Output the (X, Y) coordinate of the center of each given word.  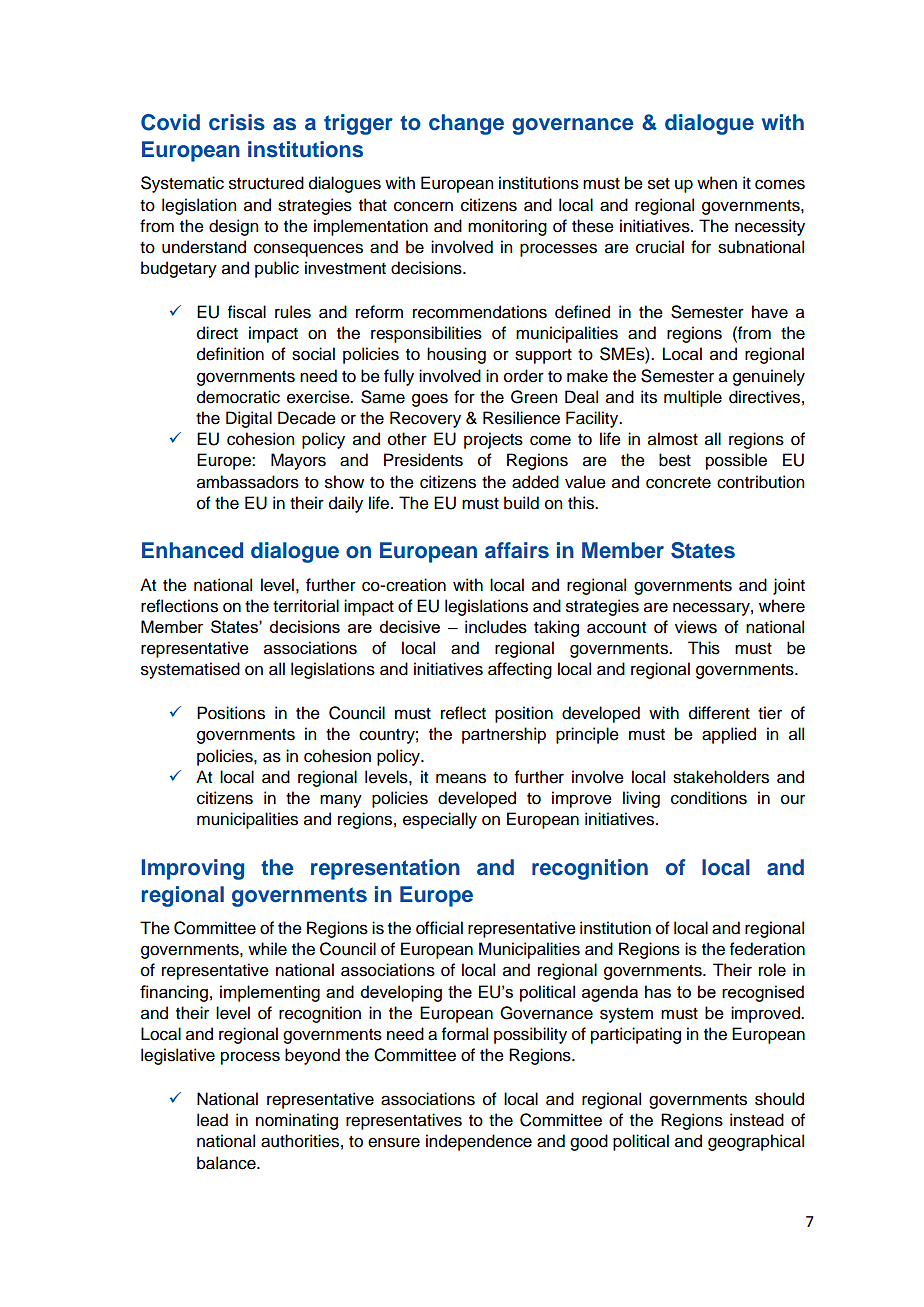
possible (736, 461)
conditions (709, 798)
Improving (193, 869)
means (461, 778)
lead (212, 1120)
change (466, 124)
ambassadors (248, 482)
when (717, 183)
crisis (237, 122)
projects (493, 440)
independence (479, 1142)
